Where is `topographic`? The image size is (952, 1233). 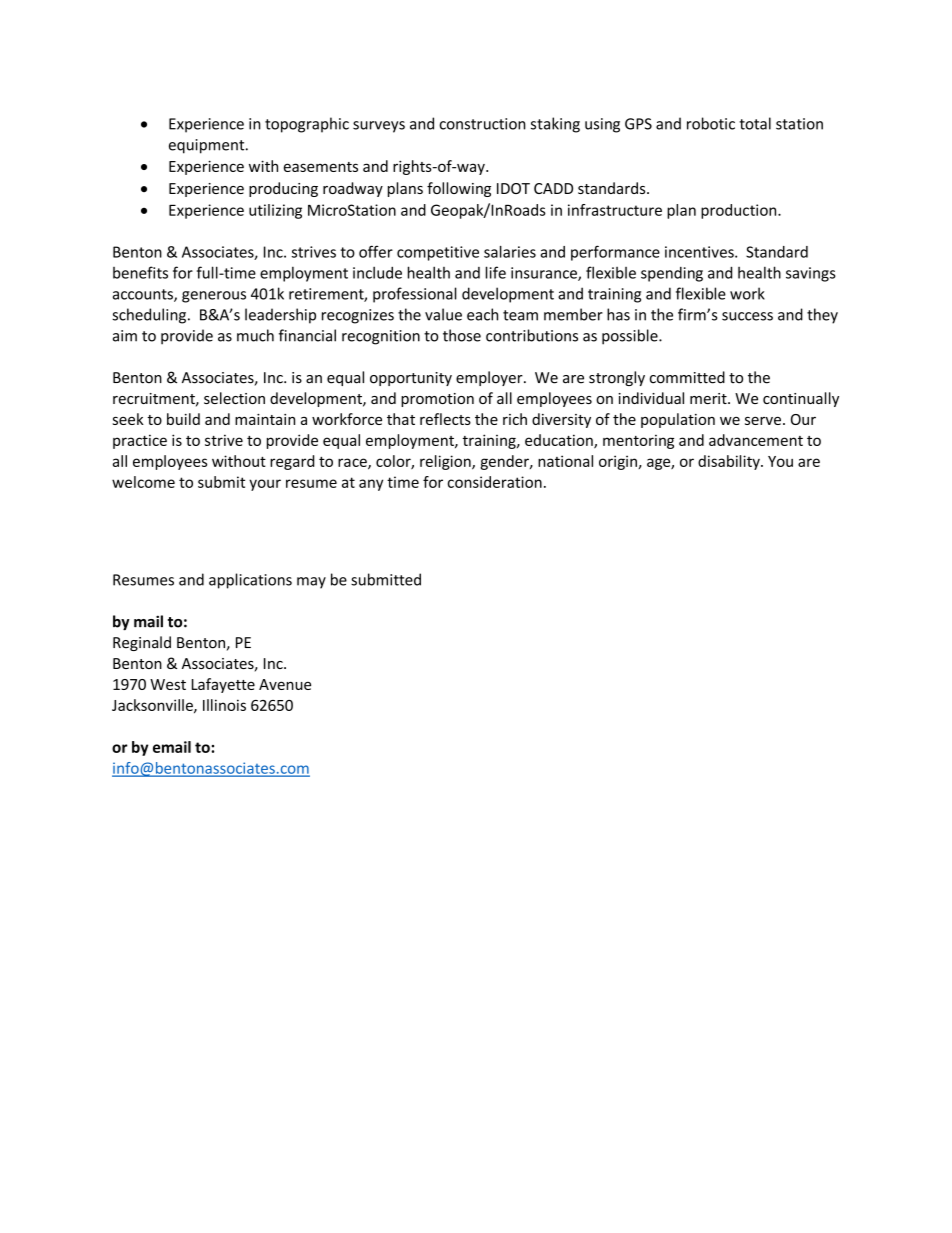 topographic is located at coordinates (307, 125).
